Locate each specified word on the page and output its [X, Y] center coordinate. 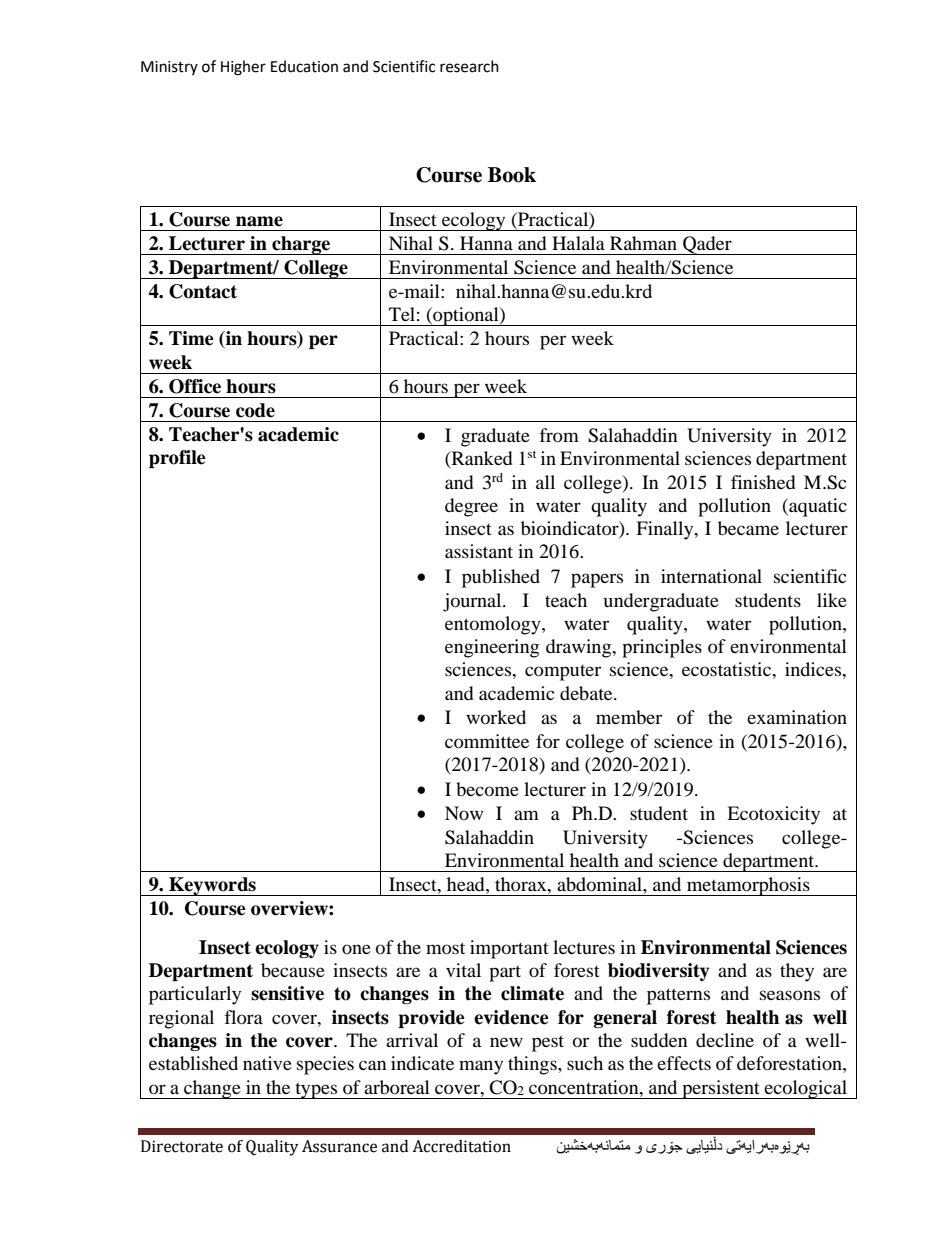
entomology [494, 625]
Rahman [643, 243]
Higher [243, 68]
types [316, 1090]
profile [177, 459]
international [711, 576]
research [469, 66]
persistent [721, 1089]
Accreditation [461, 1146]
